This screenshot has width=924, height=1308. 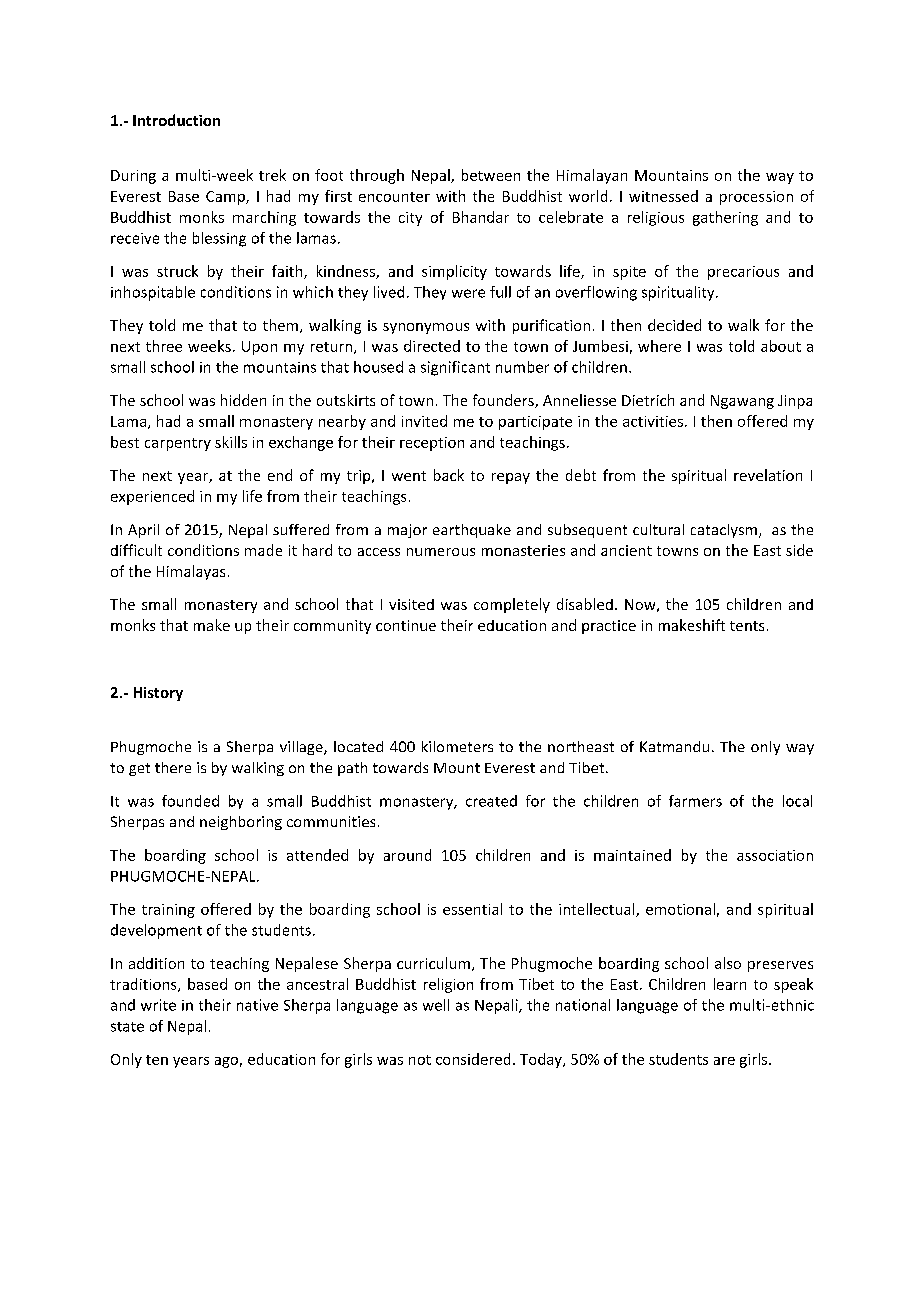 I want to click on invited, so click(x=424, y=421).
